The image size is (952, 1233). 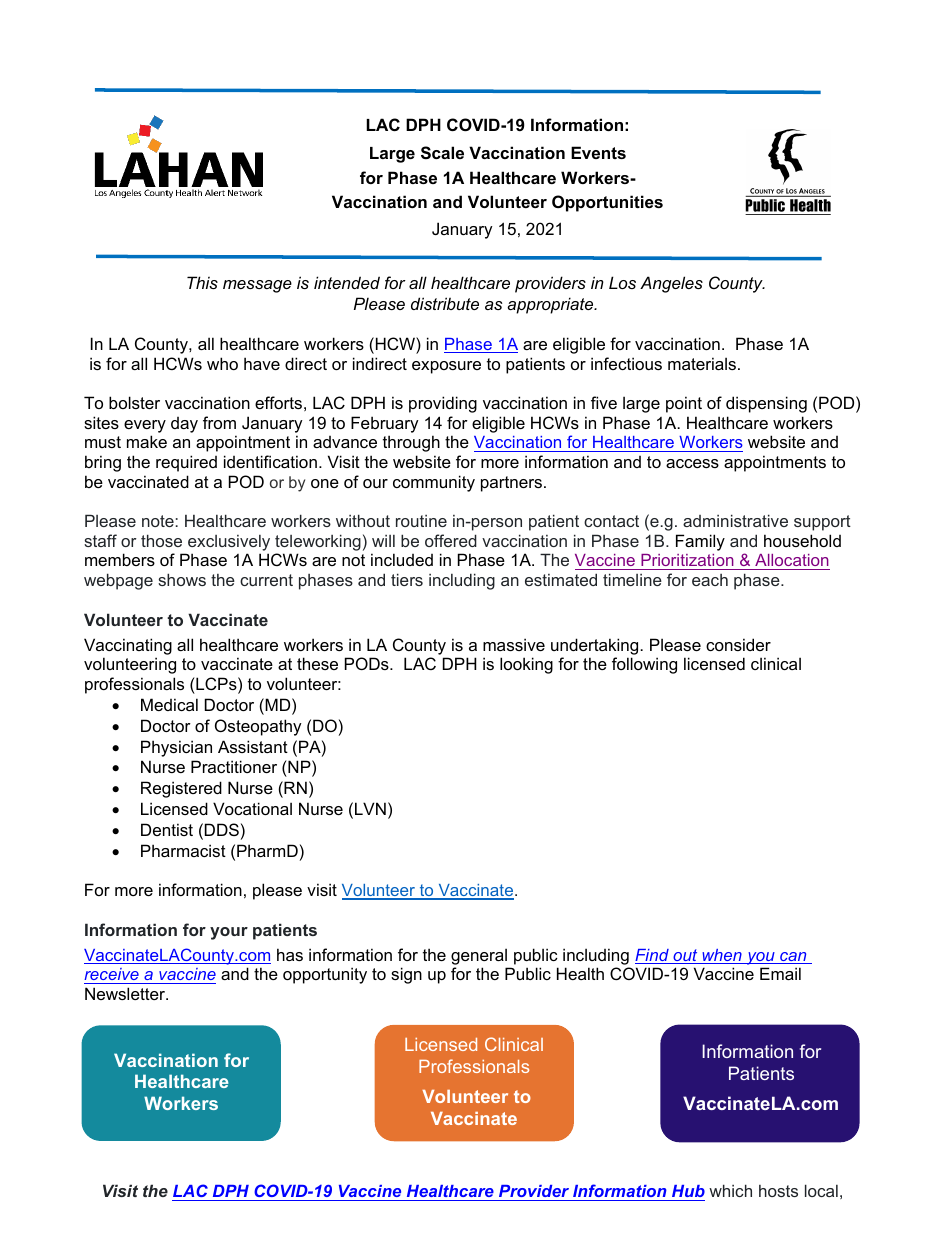 I want to click on Pharmacist, so click(x=183, y=850).
